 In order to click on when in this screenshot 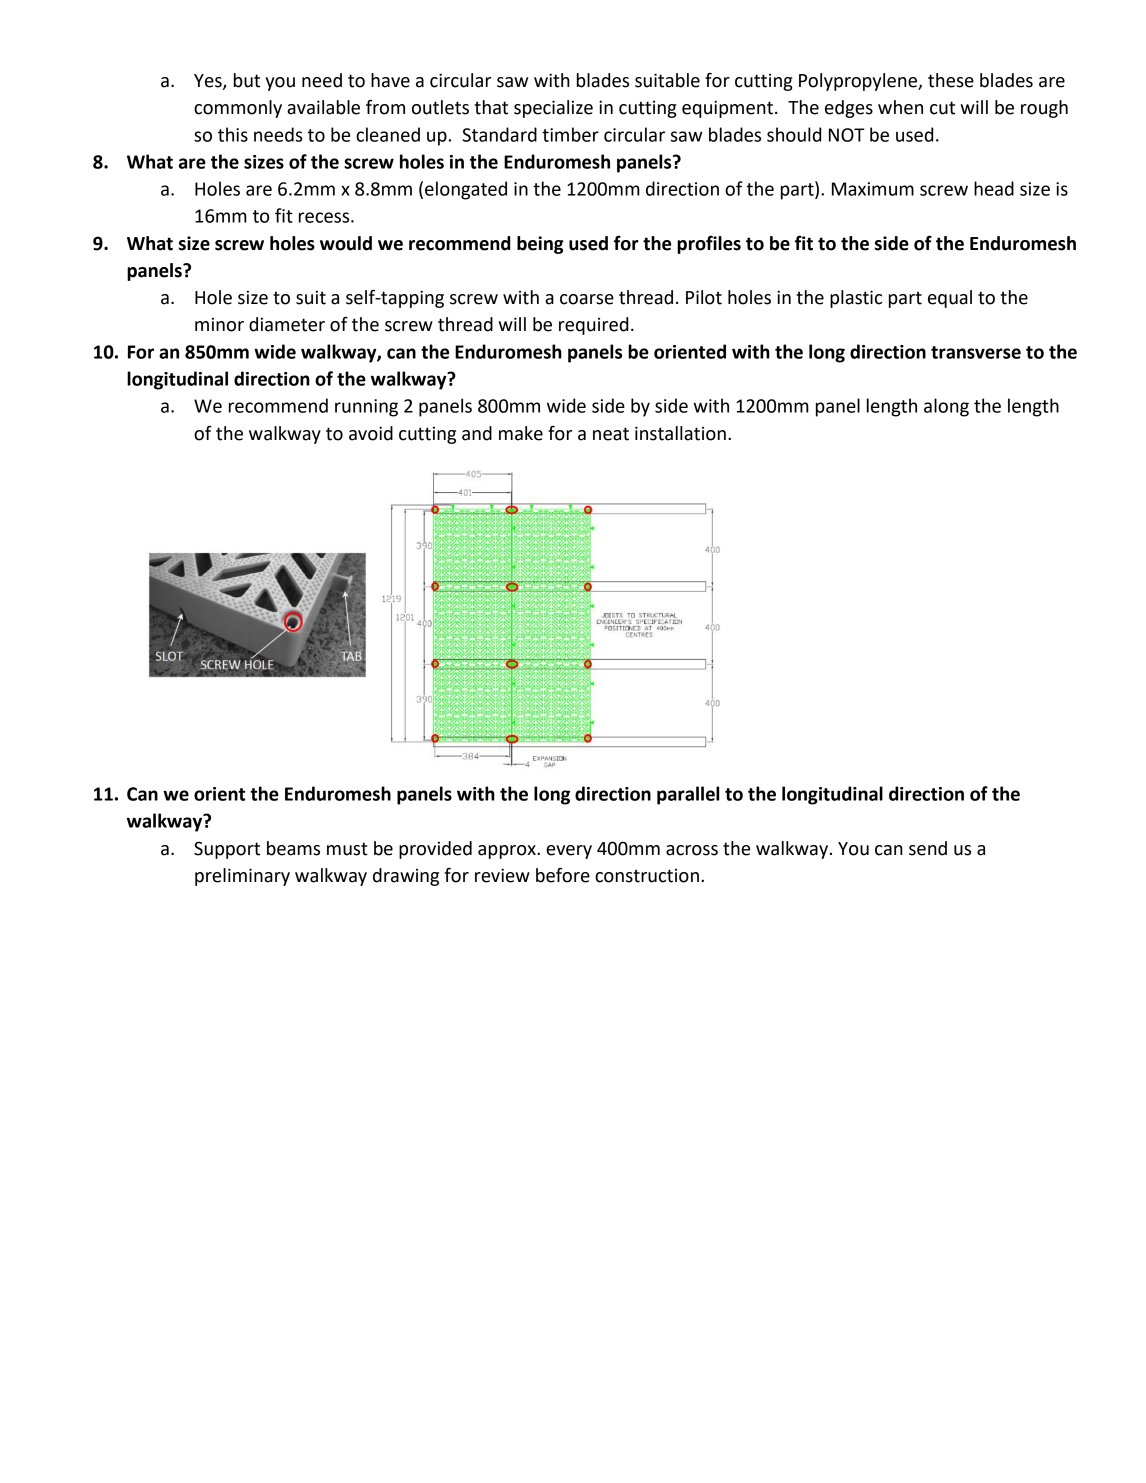, I will do `click(900, 107)`.
